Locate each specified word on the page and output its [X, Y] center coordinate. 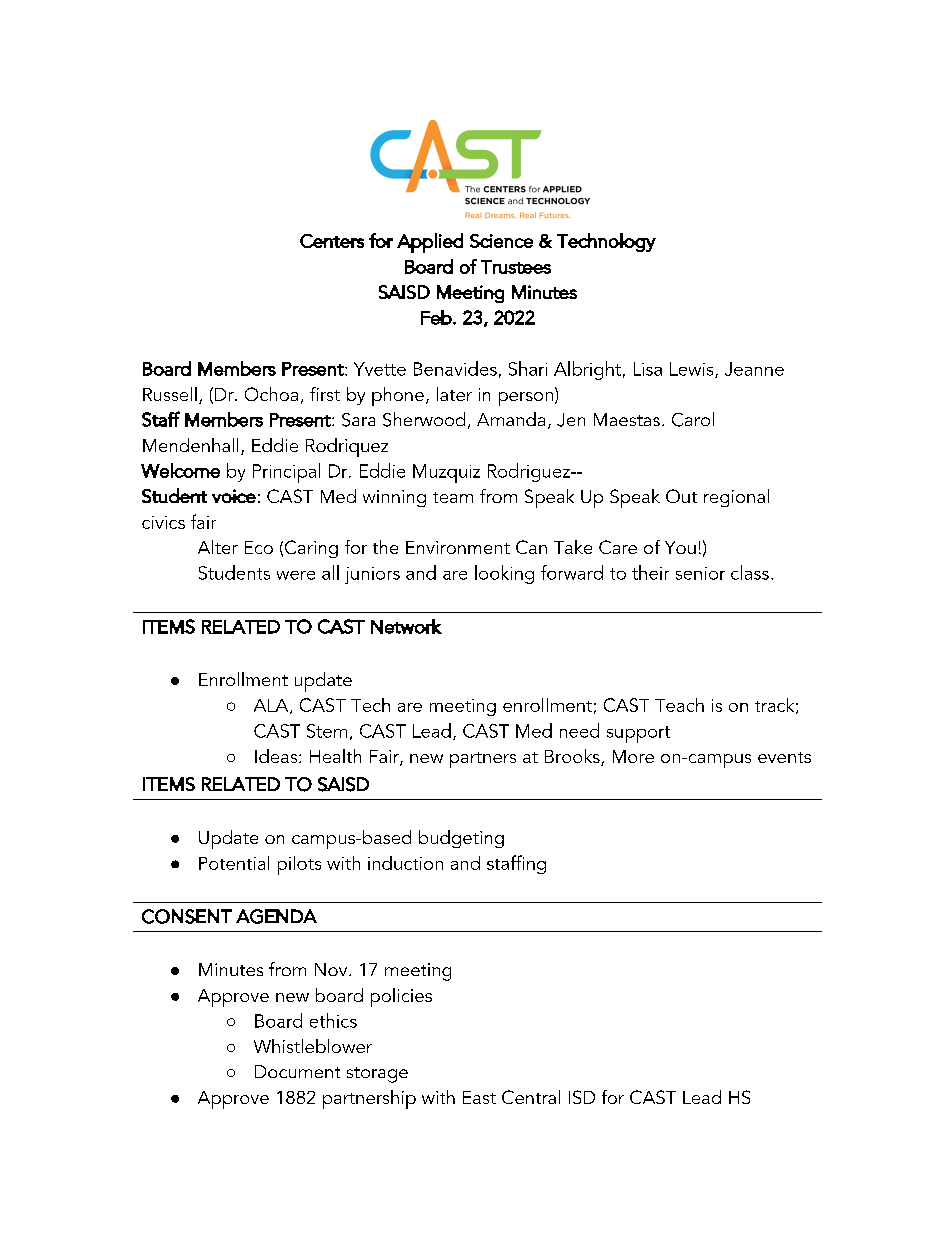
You [680, 547]
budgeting [461, 839]
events [784, 757]
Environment [458, 547]
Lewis [693, 370]
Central [531, 1097]
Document [297, 1071]
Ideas [277, 756]
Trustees [516, 267]
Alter [218, 547]
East [479, 1097]
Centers [332, 241]
